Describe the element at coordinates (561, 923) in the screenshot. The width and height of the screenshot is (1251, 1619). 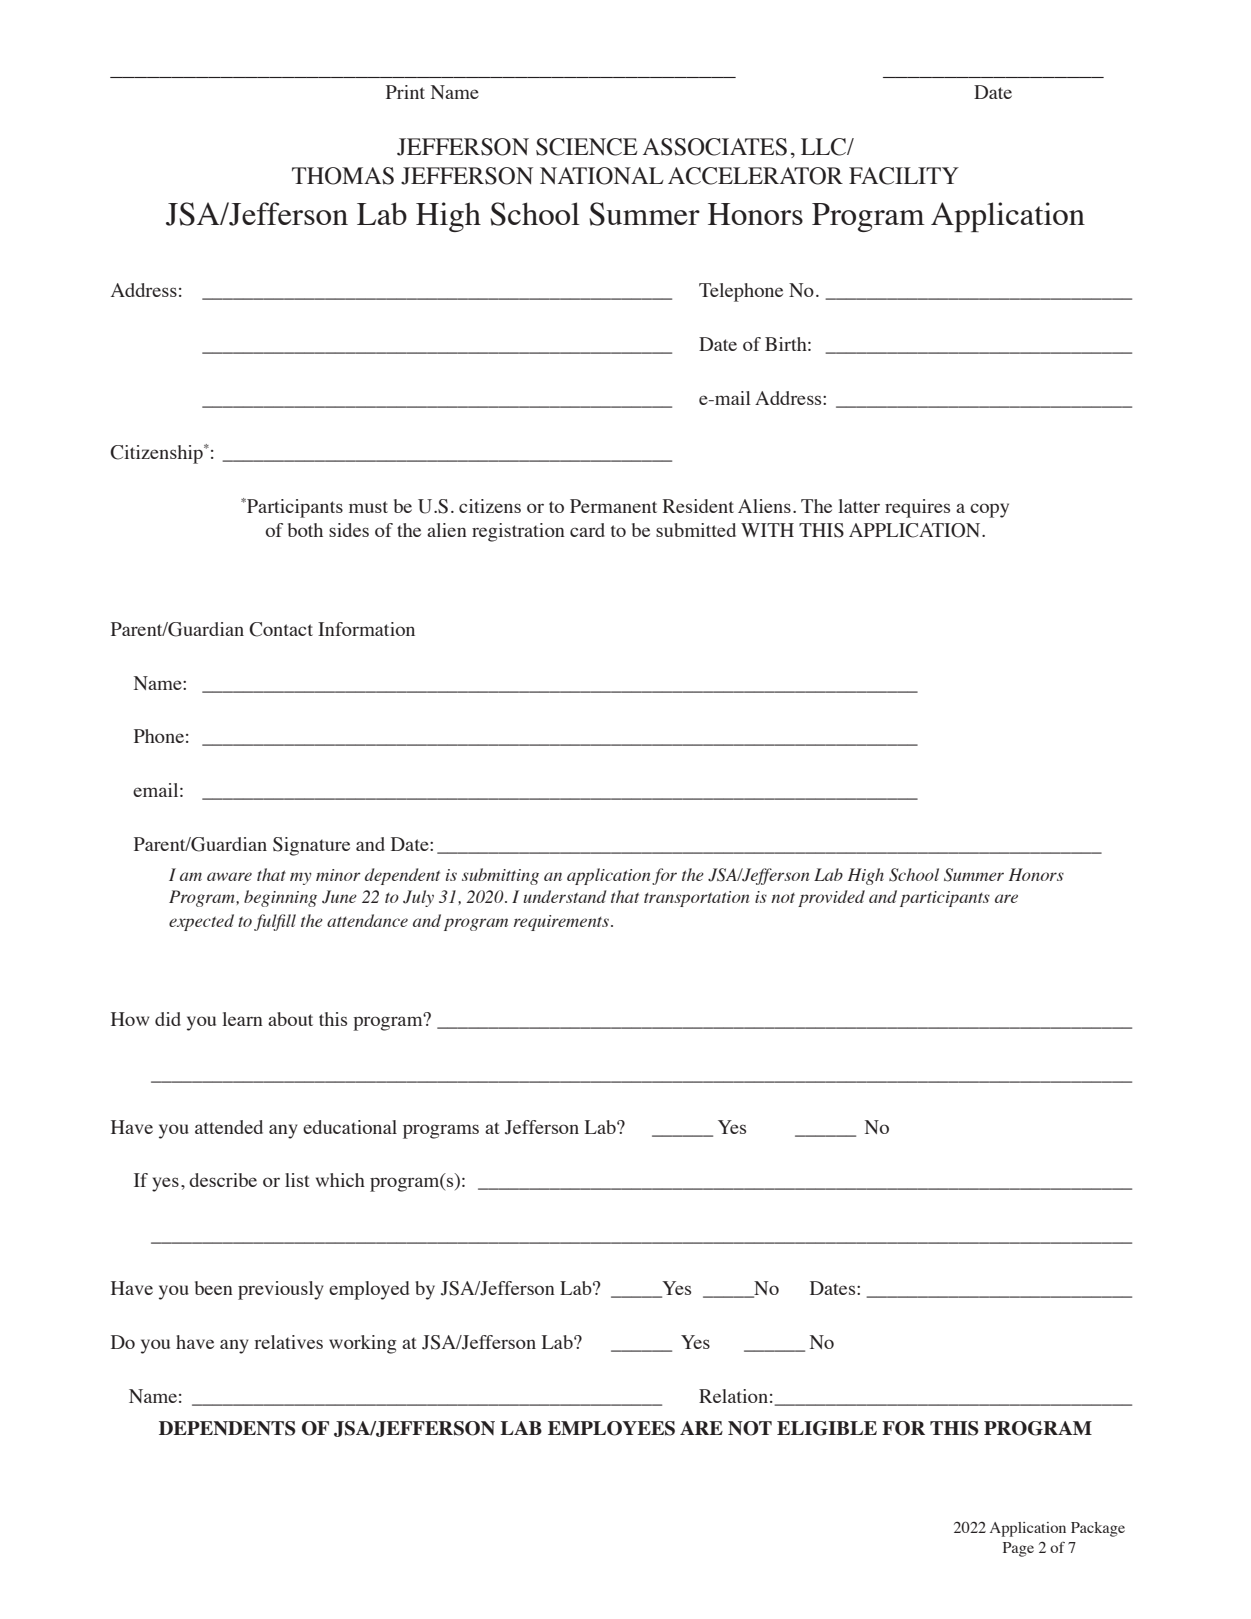
I see `requirements` at that location.
